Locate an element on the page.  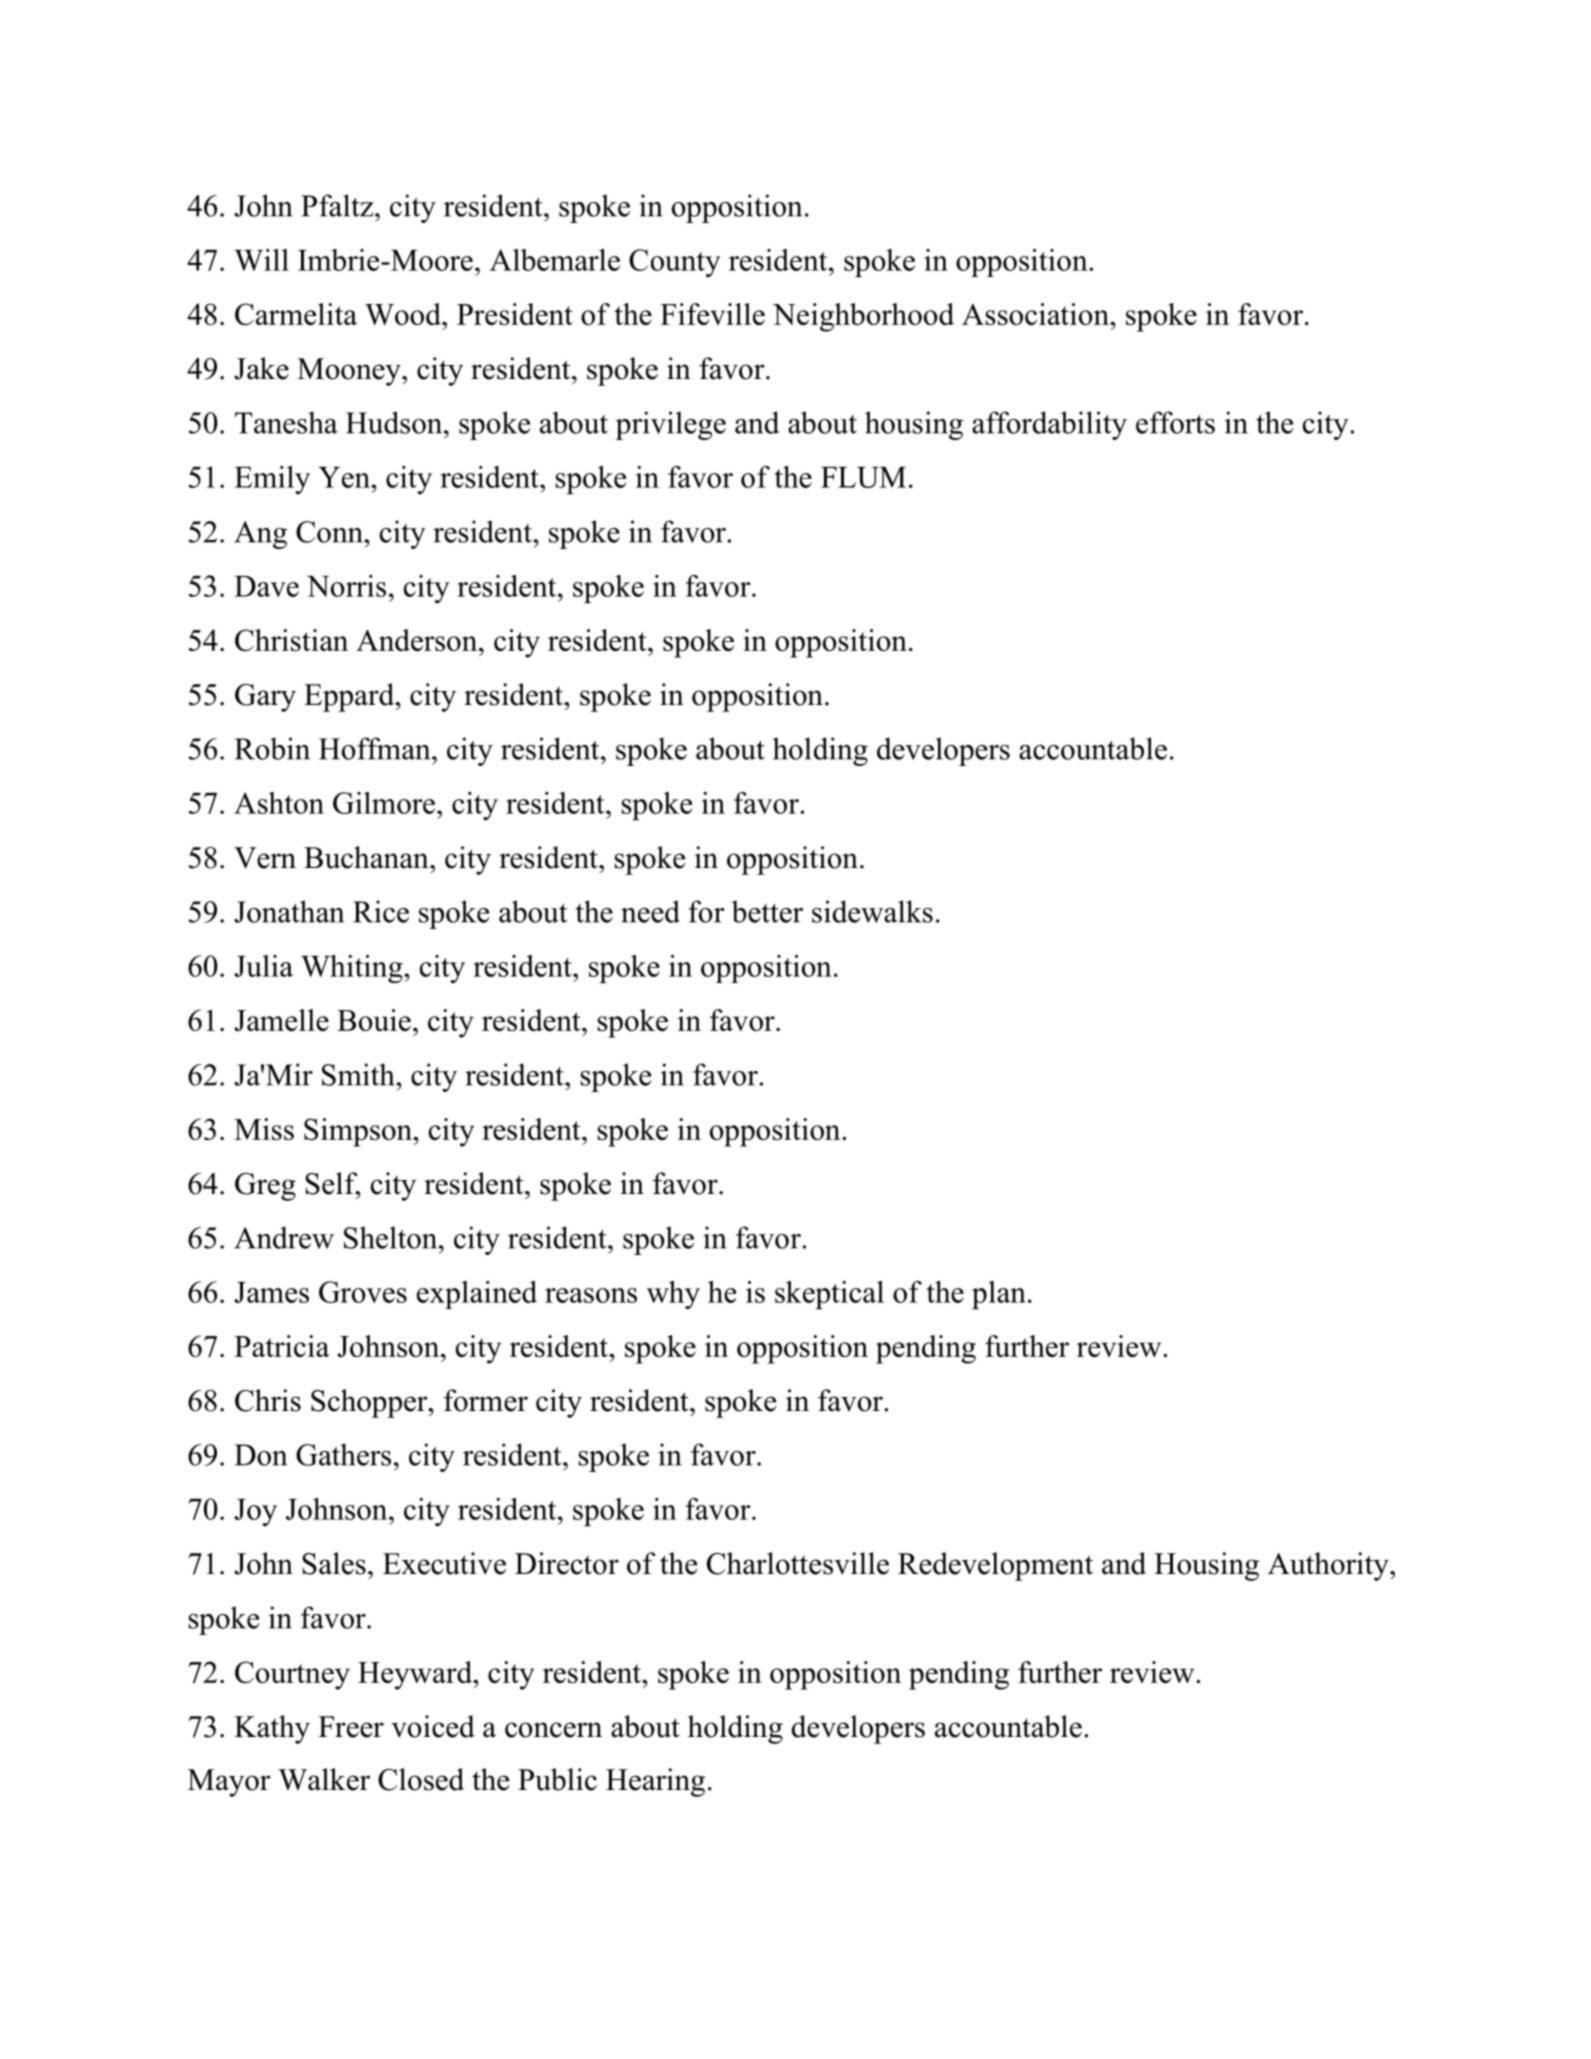
Bouie is located at coordinates (374, 1020).
